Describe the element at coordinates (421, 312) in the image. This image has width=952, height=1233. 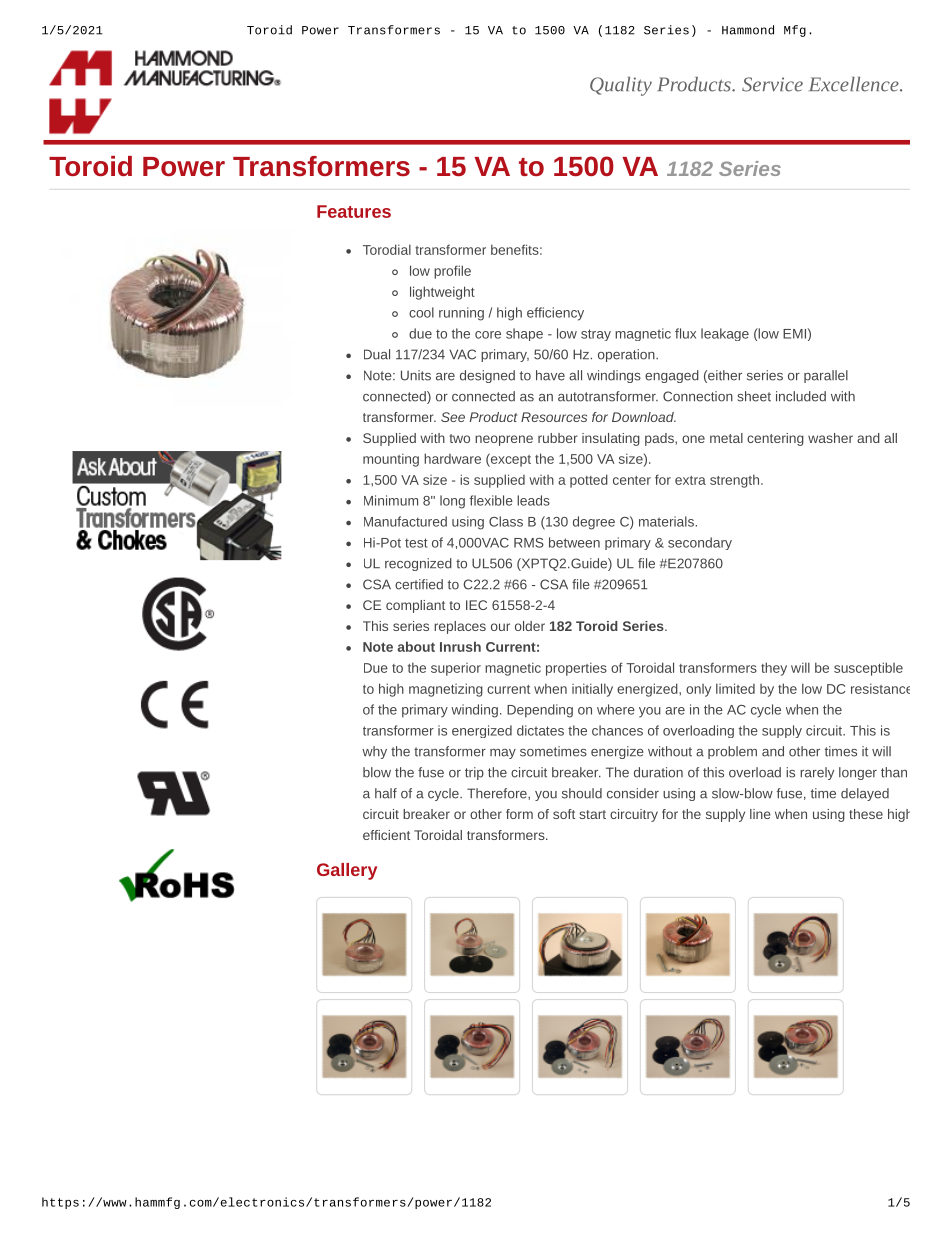
I see `cool` at that location.
